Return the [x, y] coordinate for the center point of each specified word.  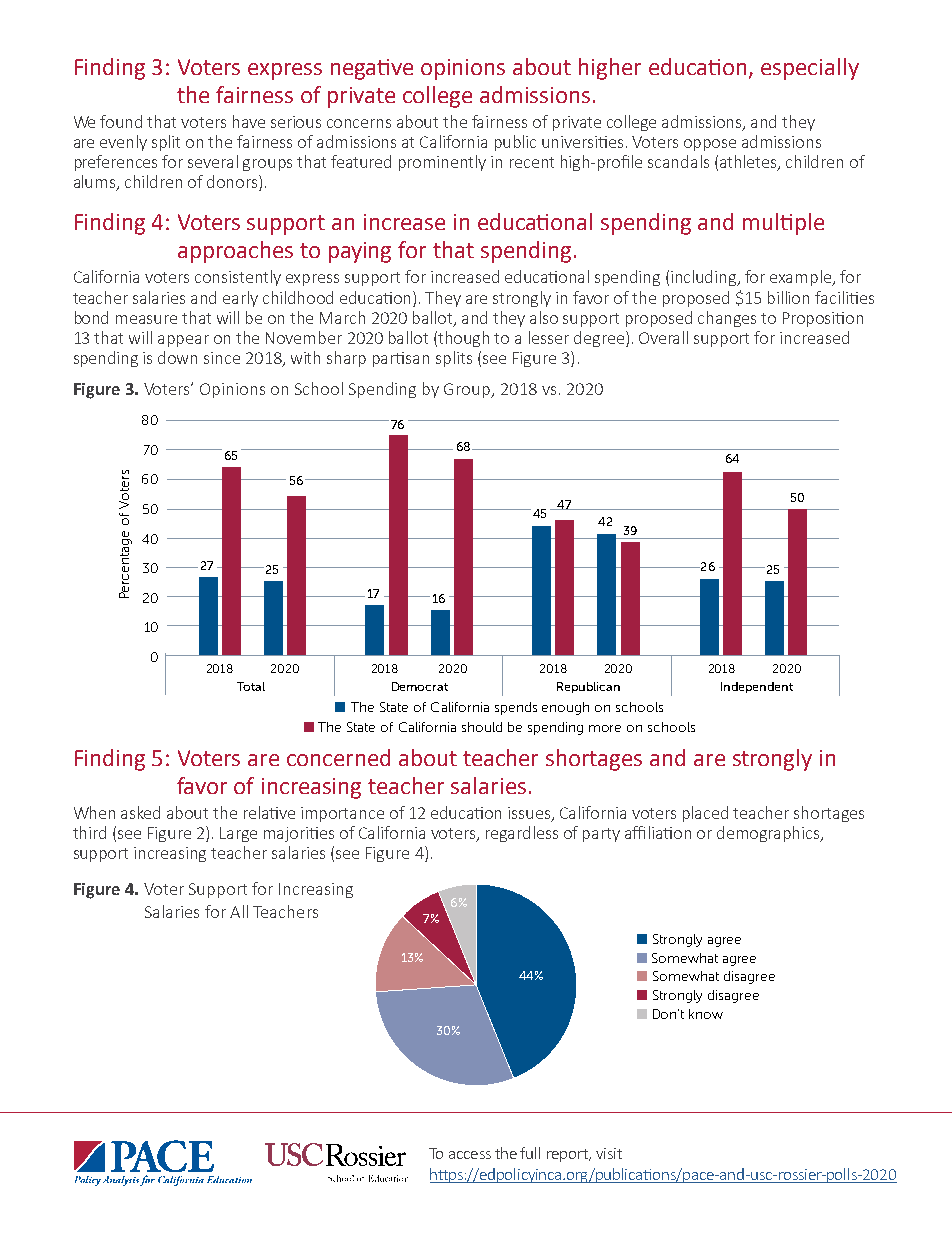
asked [140, 812]
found [121, 121]
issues [530, 814]
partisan [401, 359]
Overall [663, 337]
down [177, 357]
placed [705, 814]
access [470, 1155]
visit [609, 1153]
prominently [442, 163]
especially [810, 69]
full [530, 1153]
